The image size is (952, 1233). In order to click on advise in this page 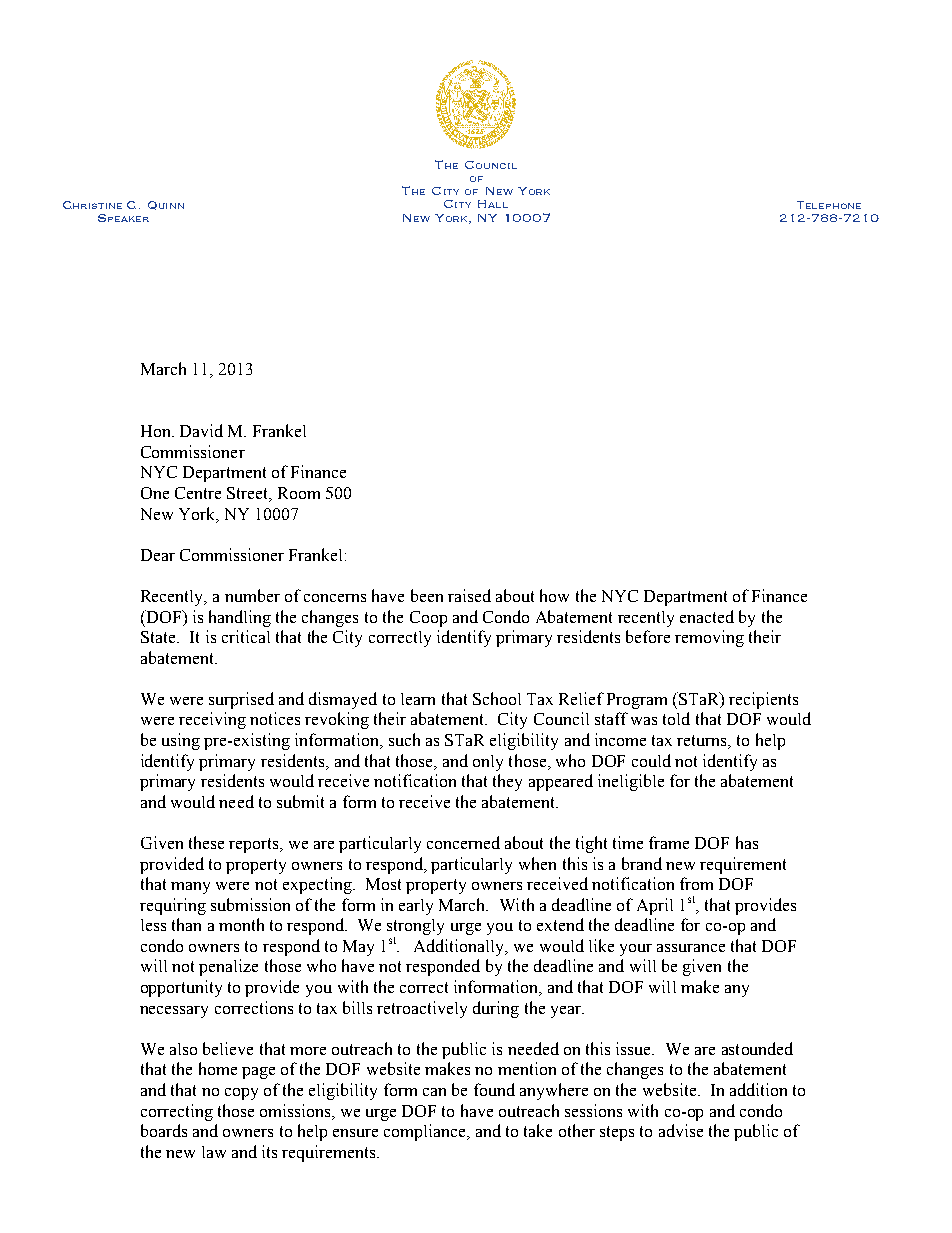, I will do `click(681, 1130)`.
